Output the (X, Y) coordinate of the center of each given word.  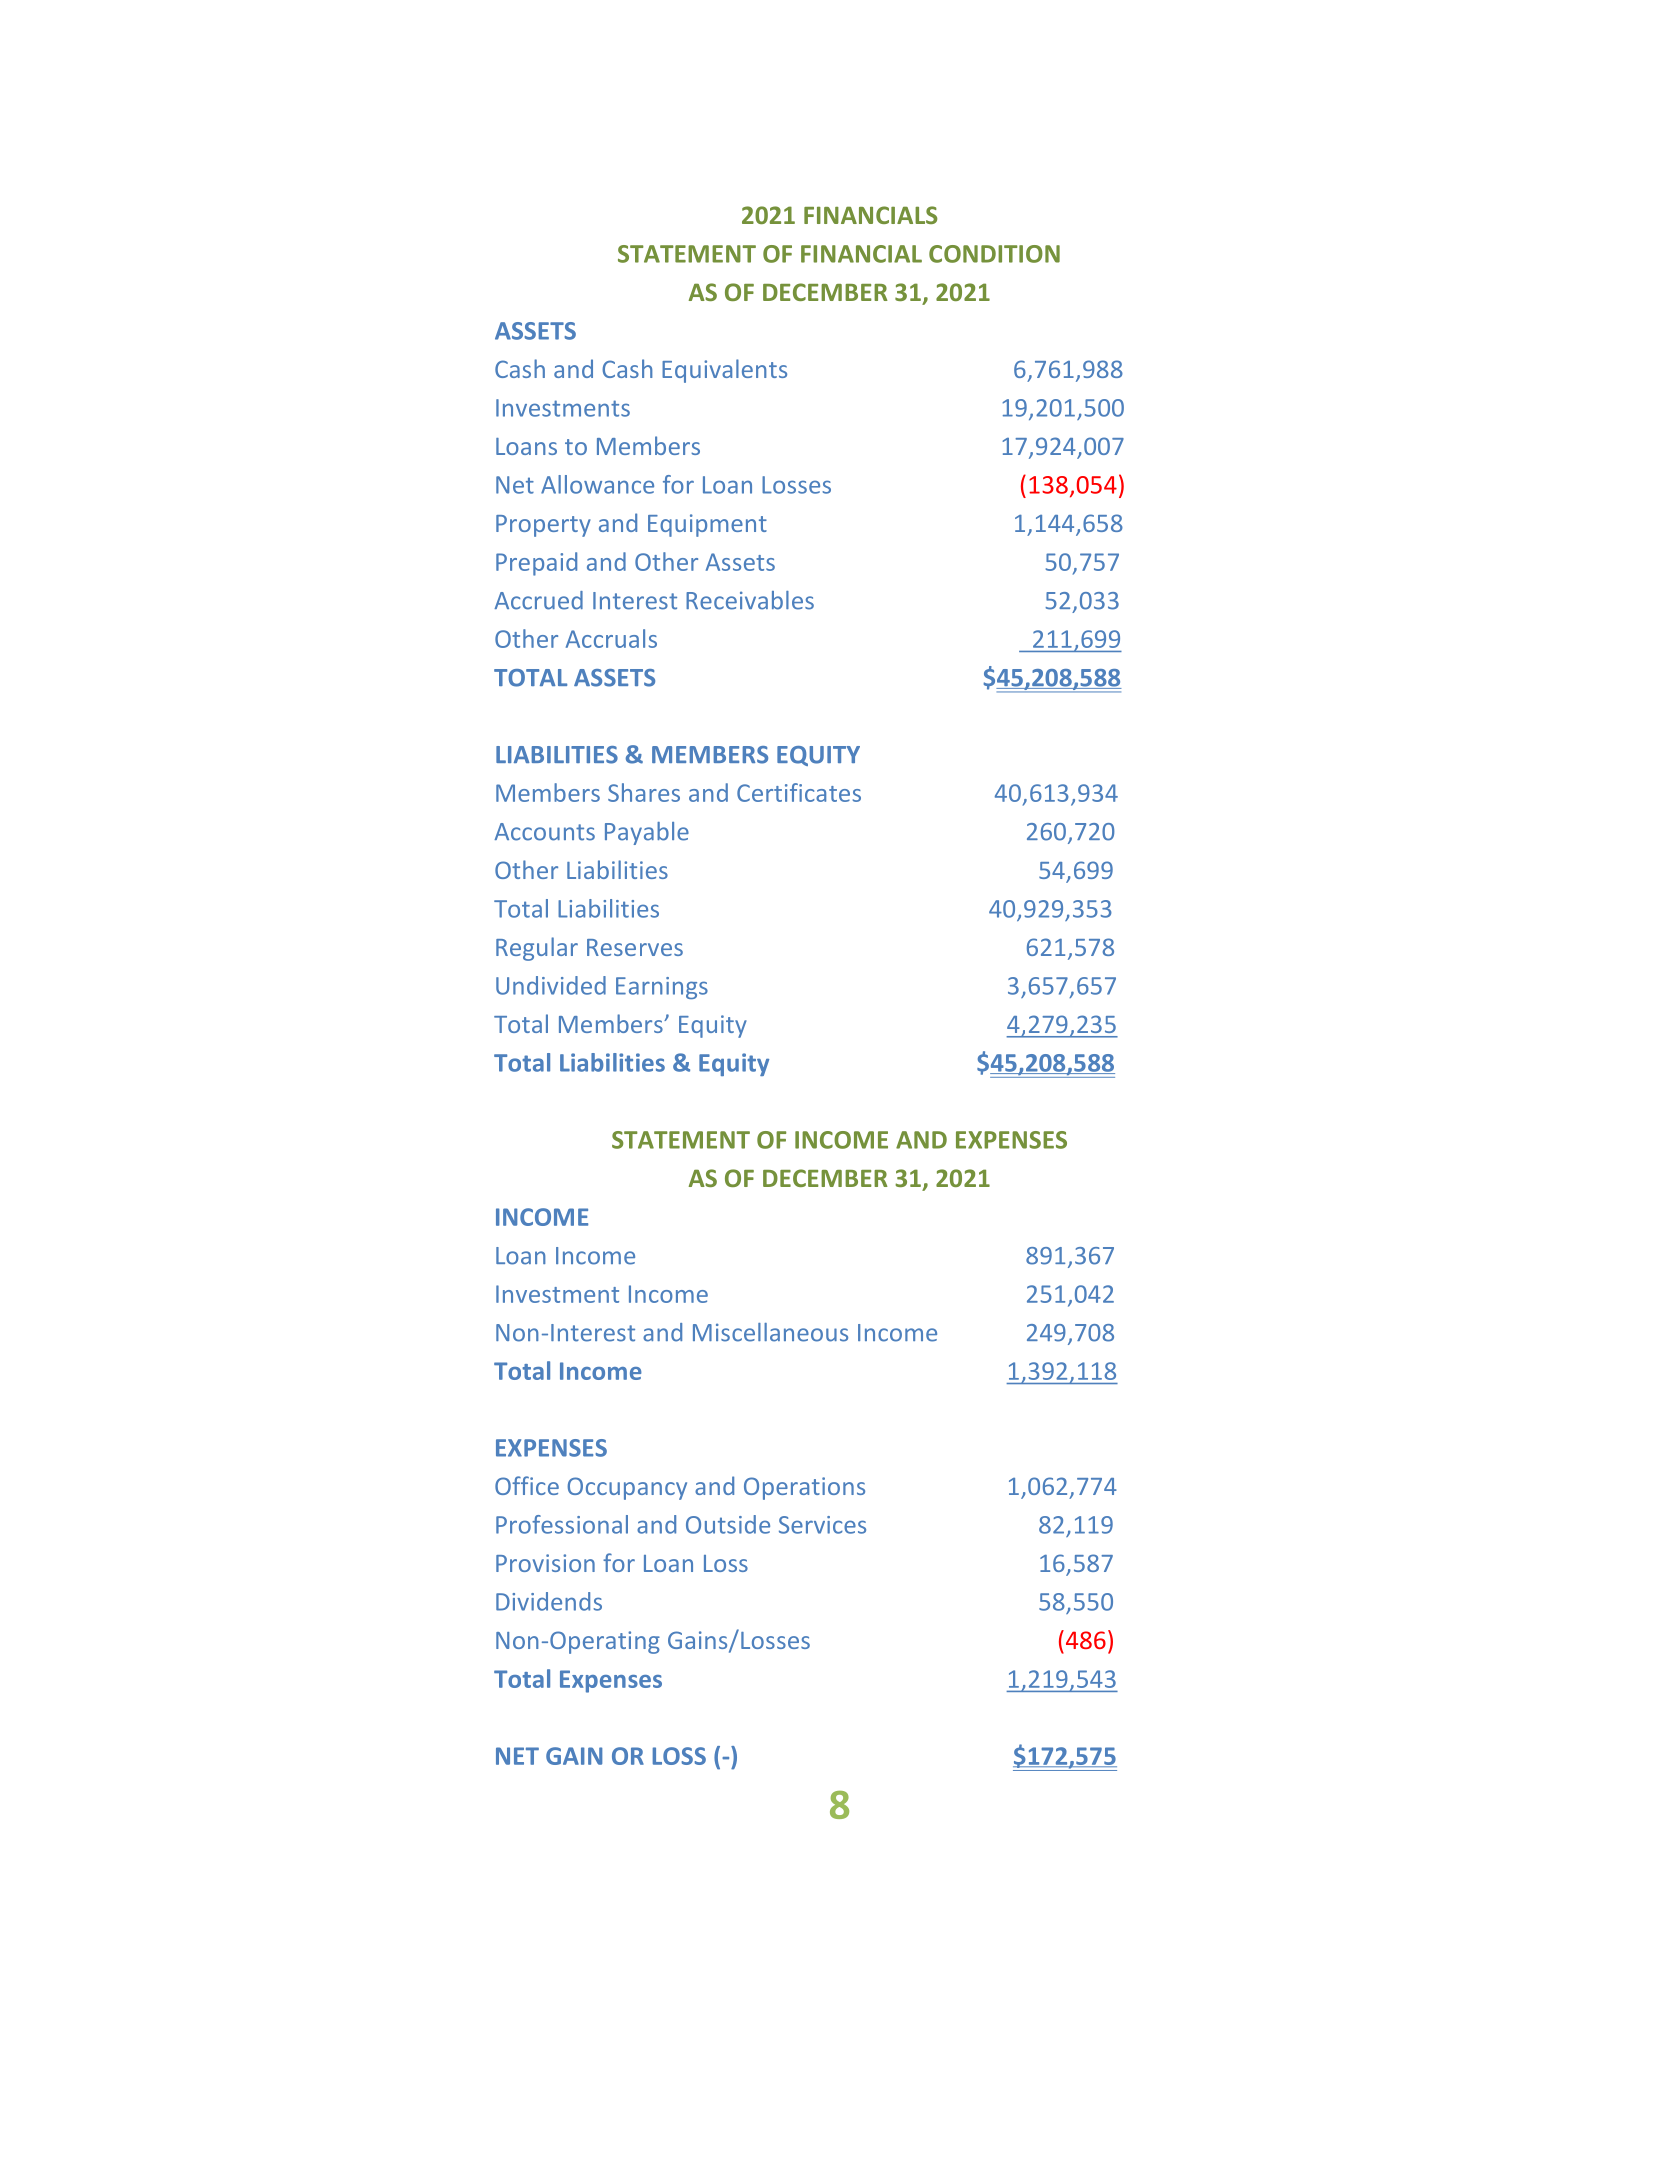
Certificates (799, 792)
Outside (728, 1524)
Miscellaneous (770, 1332)
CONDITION (994, 254)
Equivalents (724, 371)
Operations (804, 1488)
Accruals (611, 638)
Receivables (750, 600)
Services (822, 1525)
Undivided (551, 985)
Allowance (597, 484)
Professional (562, 1524)
